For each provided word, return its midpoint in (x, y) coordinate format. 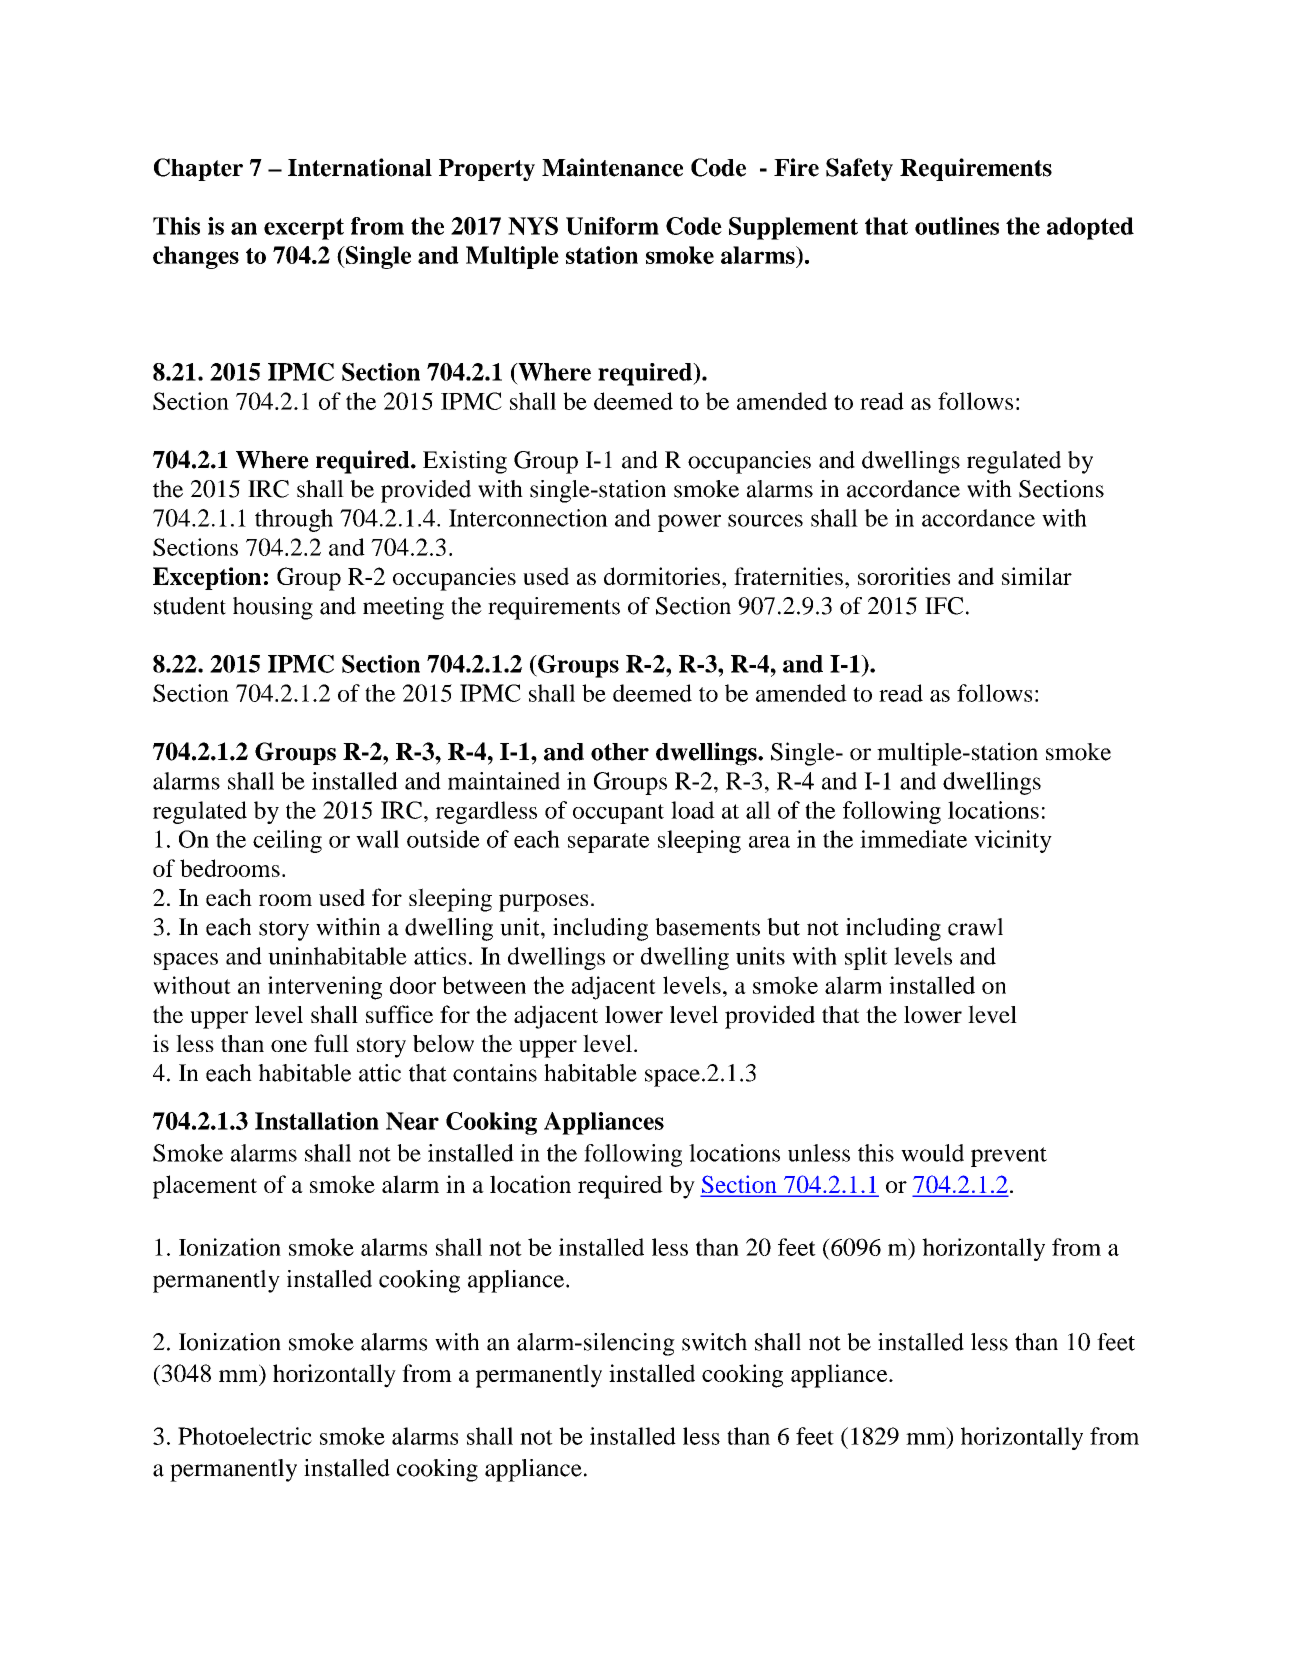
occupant (618, 814)
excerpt (304, 229)
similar (1037, 576)
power (689, 523)
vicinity (1013, 841)
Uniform (612, 226)
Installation (317, 1121)
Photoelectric (245, 1436)
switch (714, 1342)
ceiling (287, 841)
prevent (1009, 1157)
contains (495, 1073)
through (294, 520)
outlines (957, 226)
